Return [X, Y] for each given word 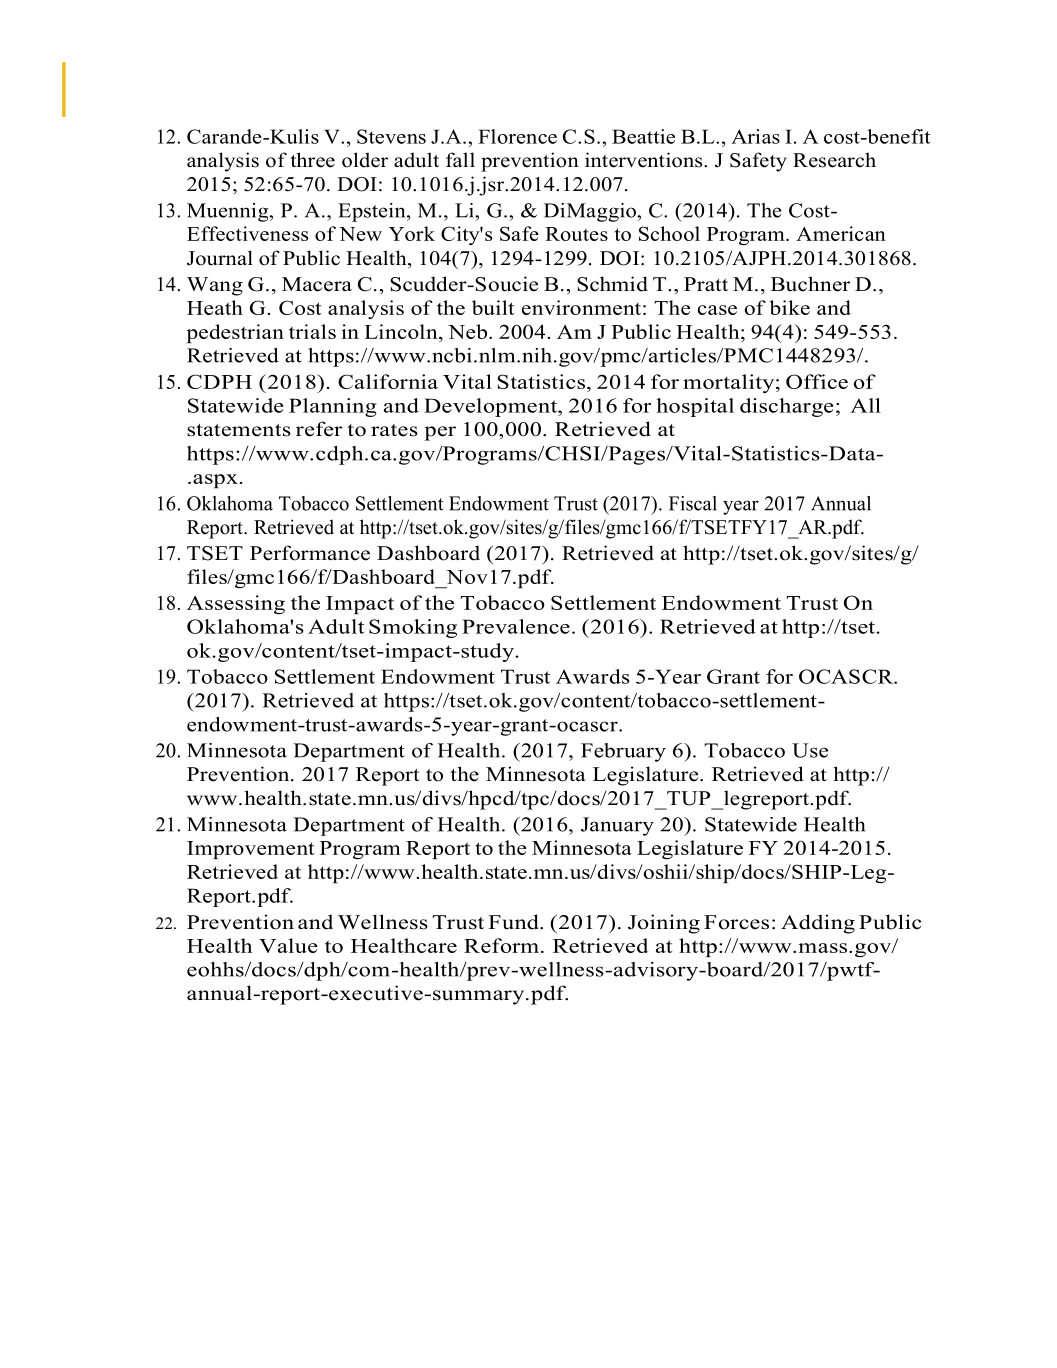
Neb [469, 331]
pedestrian [235, 333]
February [623, 752]
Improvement [250, 850]
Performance [310, 553]
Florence [517, 136]
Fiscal [693, 503]
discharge [786, 407]
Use [810, 750]
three [312, 160]
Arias [755, 136]
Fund [514, 922]
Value [288, 945]
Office [817, 381]
